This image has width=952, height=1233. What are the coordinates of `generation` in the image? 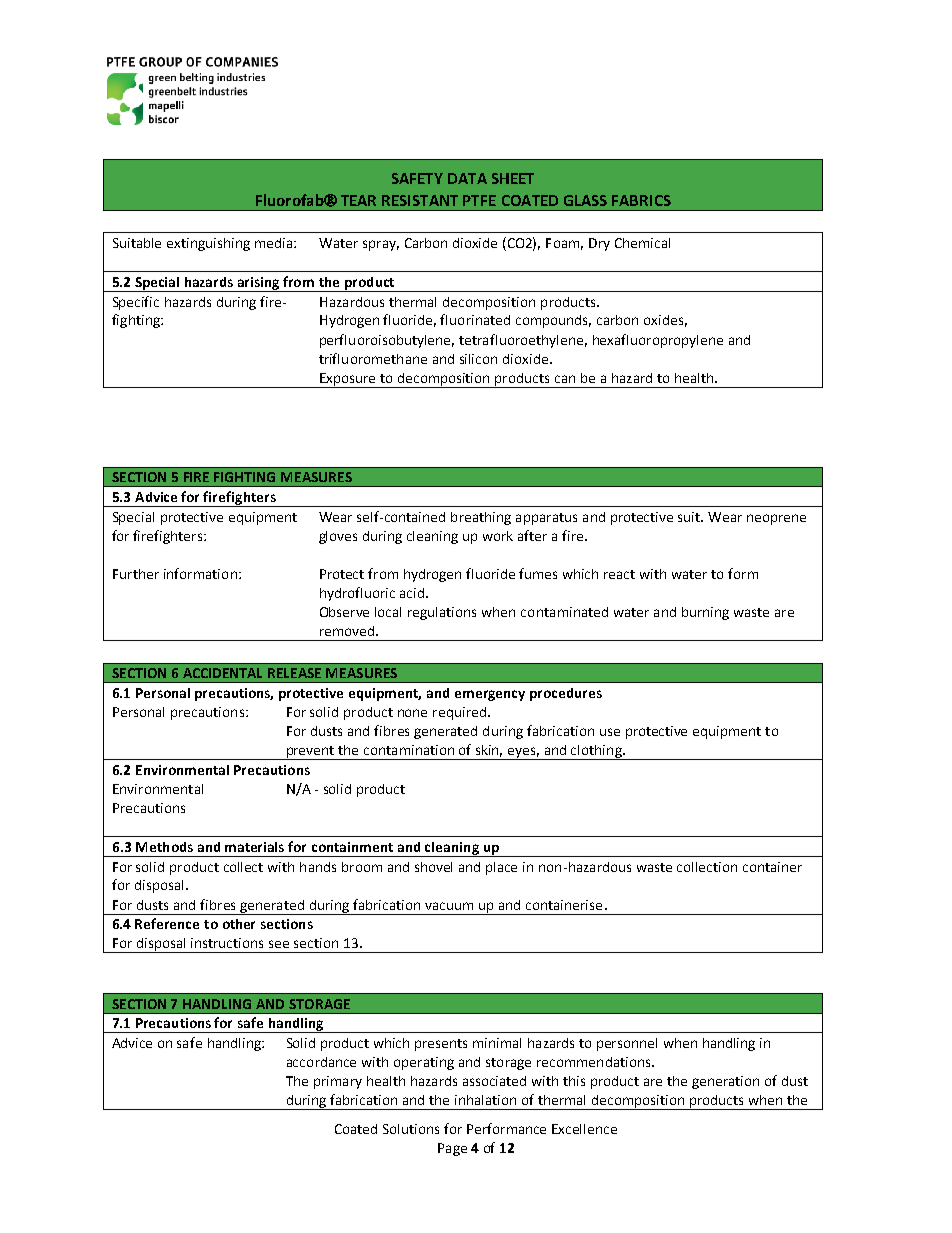 It's located at (725, 1082).
